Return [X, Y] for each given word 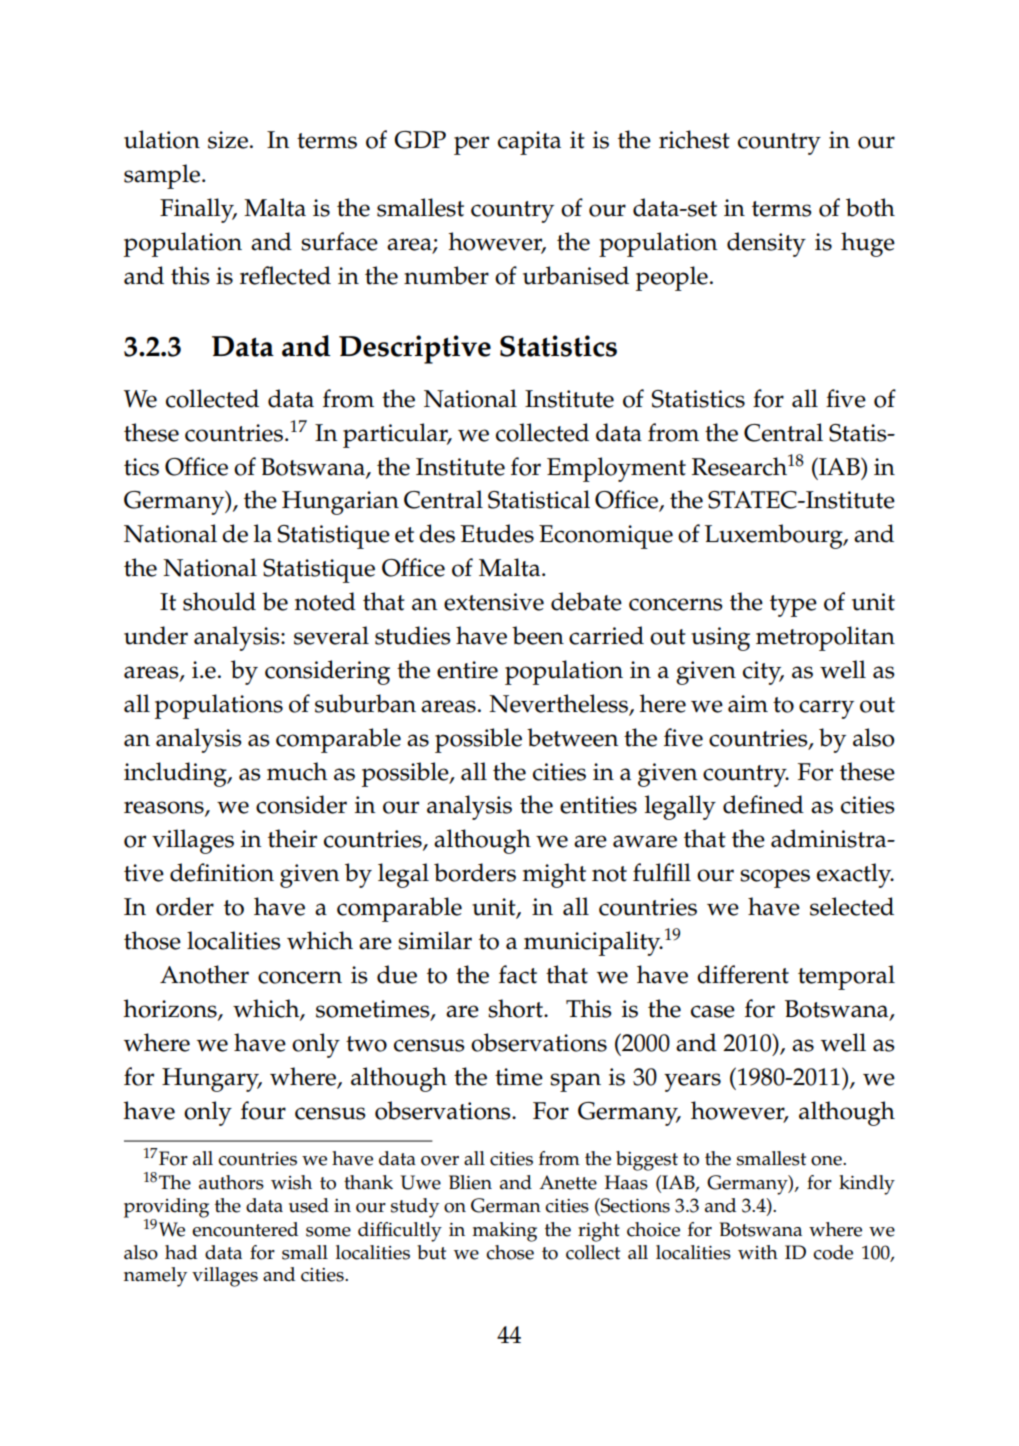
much [297, 771]
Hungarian [340, 503]
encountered [245, 1229]
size [228, 140]
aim [748, 704]
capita [529, 143]
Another [204, 974]
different [743, 974]
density [766, 244]
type [793, 606]
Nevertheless [559, 704]
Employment [616, 469]
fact [518, 974]
